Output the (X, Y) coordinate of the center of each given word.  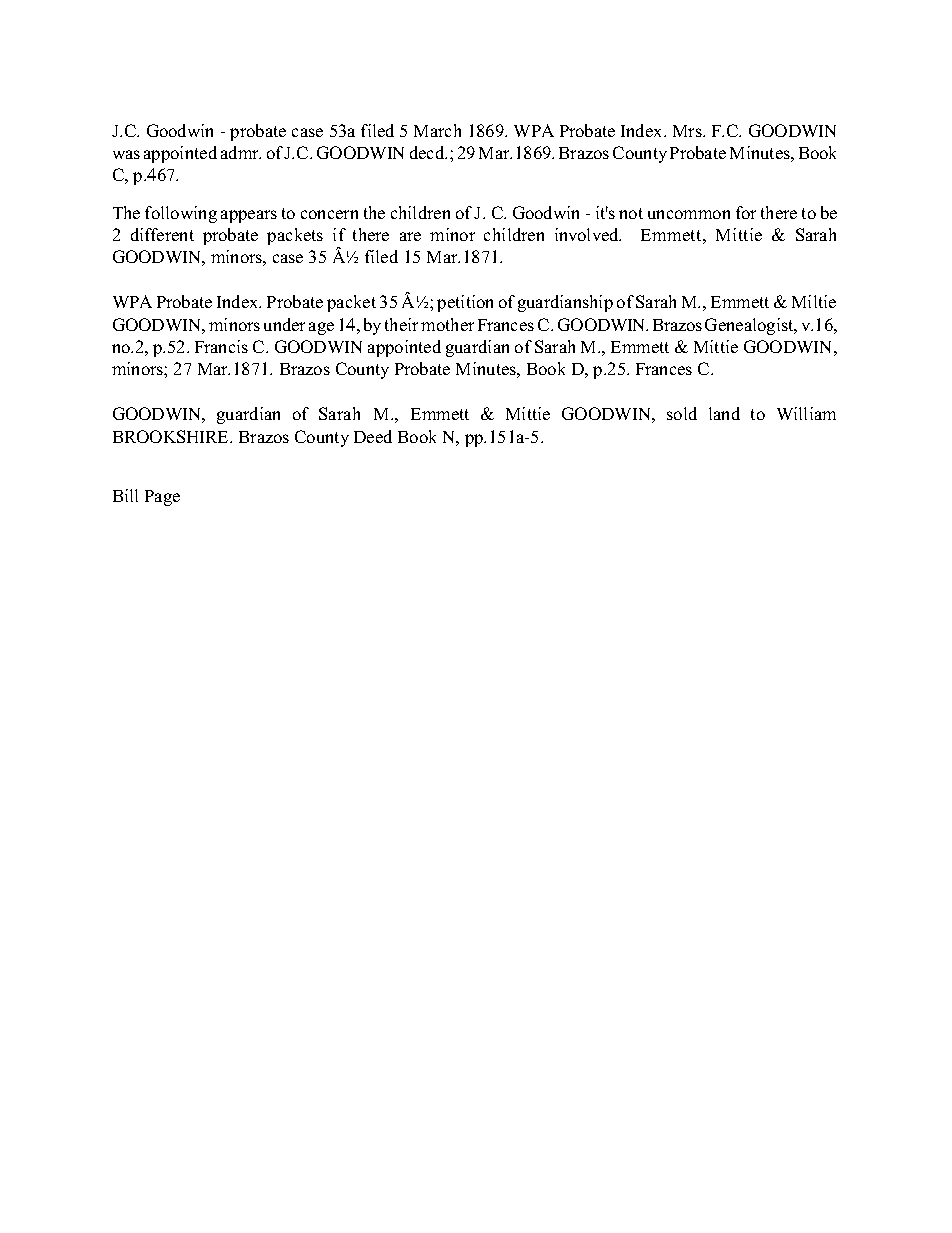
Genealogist (750, 326)
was (126, 154)
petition (465, 303)
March (437, 130)
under (284, 324)
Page (162, 498)
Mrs (688, 131)
